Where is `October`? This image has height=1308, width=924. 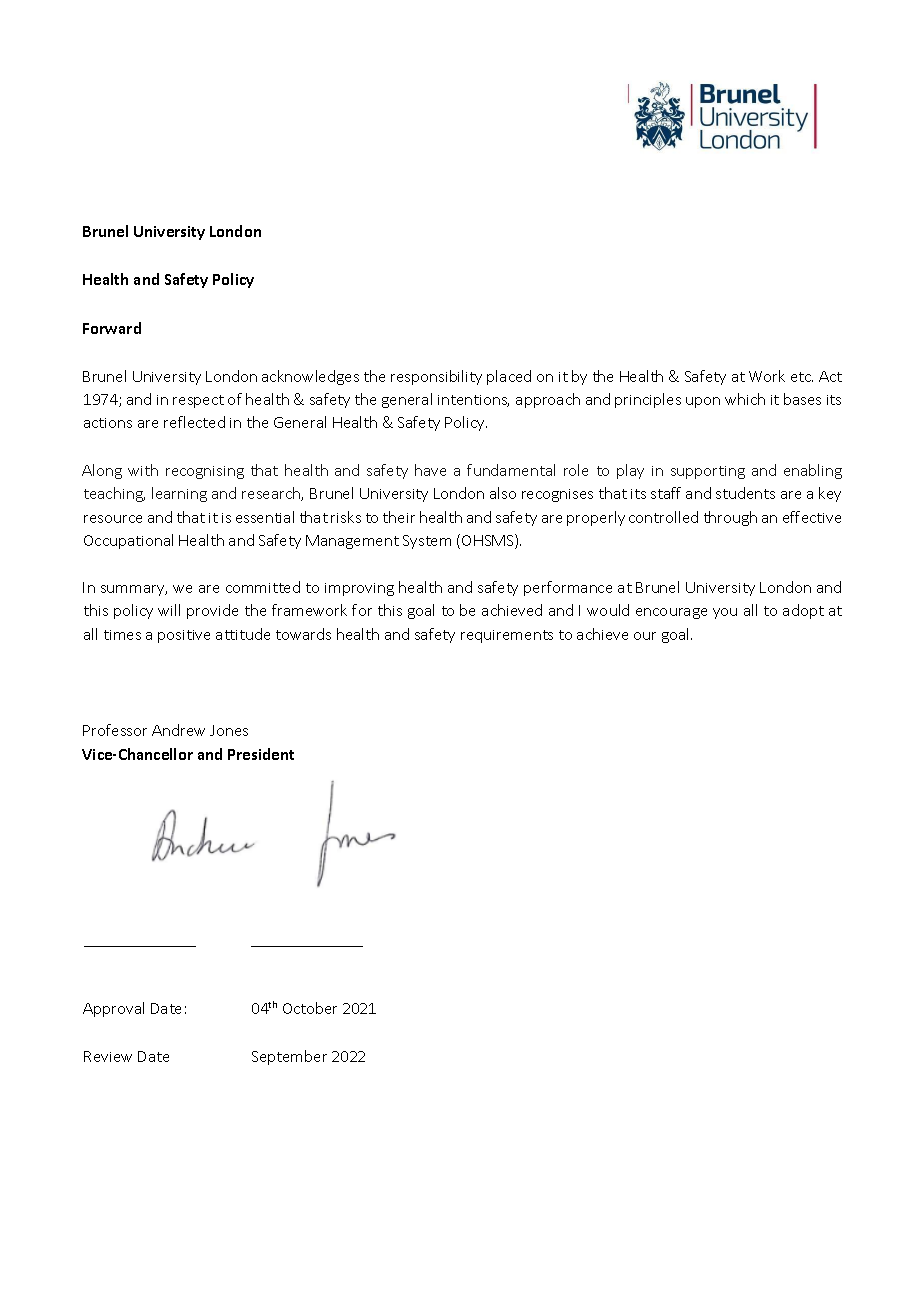 October is located at coordinates (310, 1008).
